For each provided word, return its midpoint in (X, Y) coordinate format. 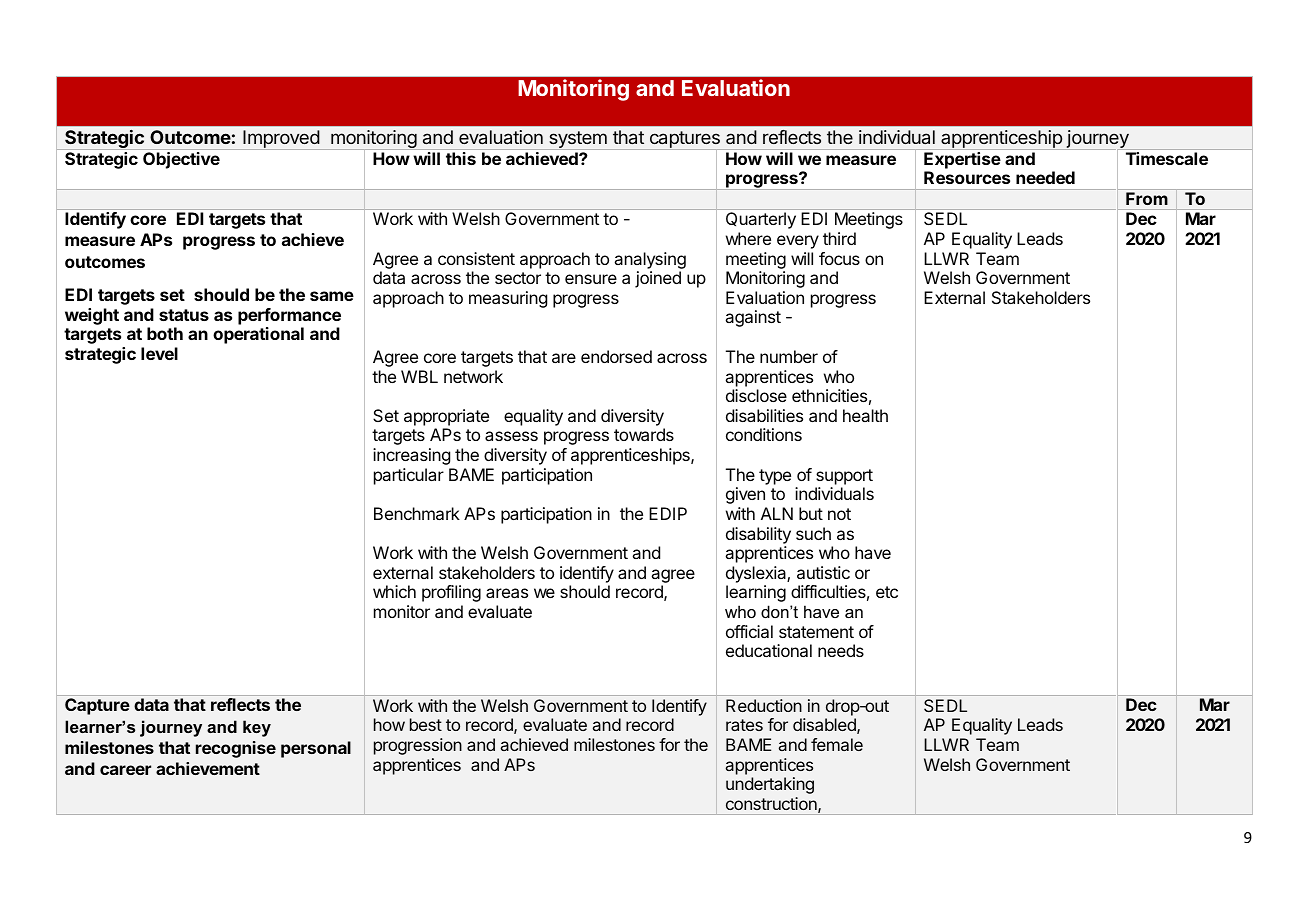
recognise (236, 749)
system (578, 140)
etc (887, 592)
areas (507, 593)
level (159, 353)
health (865, 415)
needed (1045, 177)
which (394, 591)
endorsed (616, 356)
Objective (181, 160)
